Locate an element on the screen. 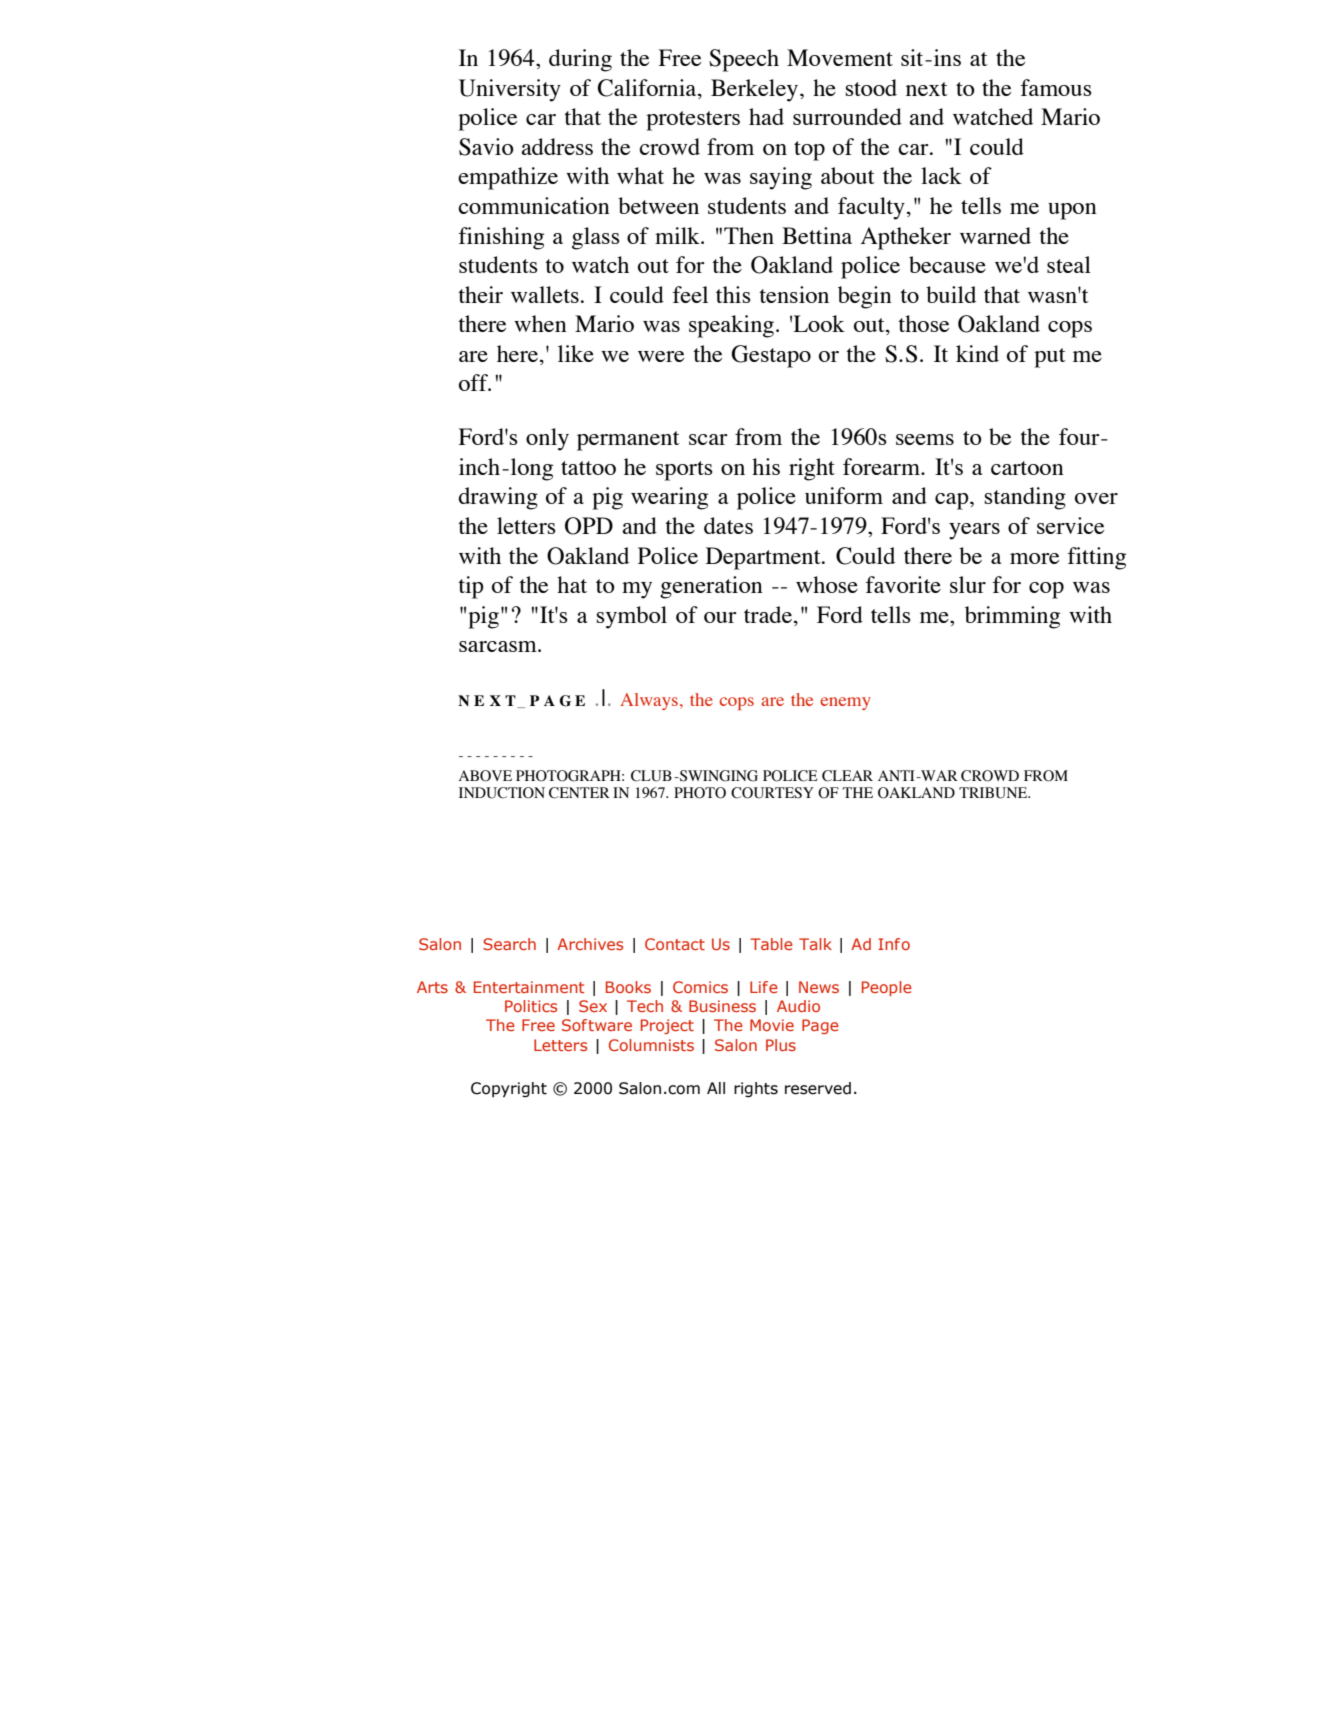 The width and height of the screenshot is (1331, 1722). COURTESY is located at coordinates (772, 793).
